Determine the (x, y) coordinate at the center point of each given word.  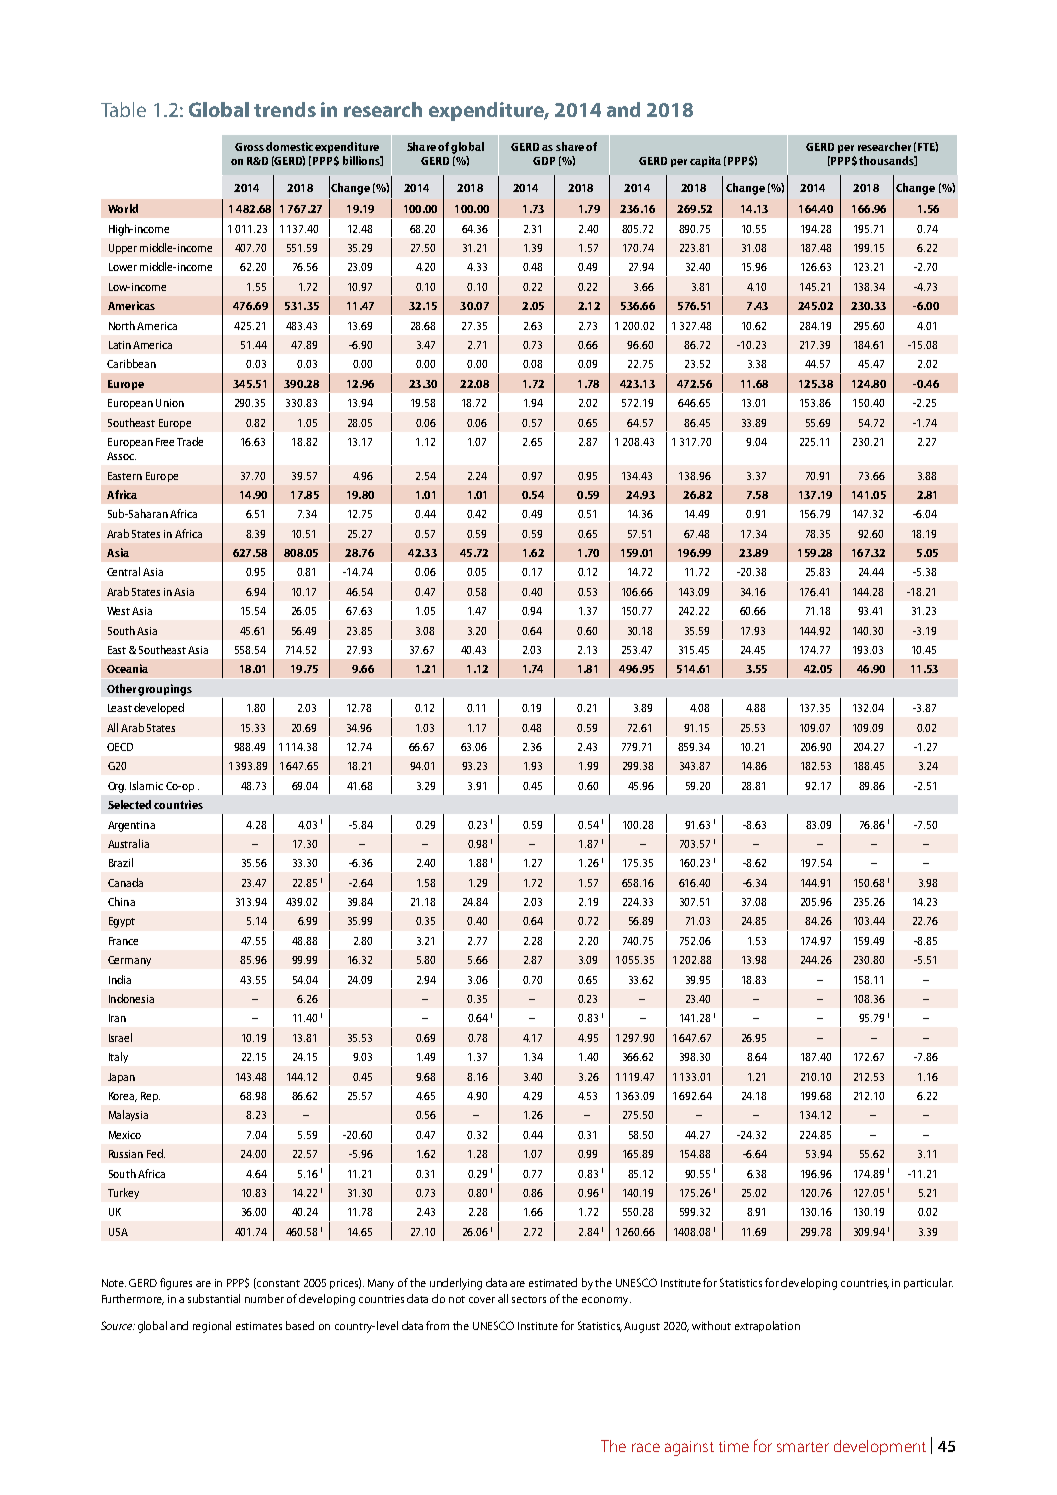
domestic (289, 146)
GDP (544, 161)
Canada (125, 882)
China (121, 901)
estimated (553, 1282)
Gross (249, 147)
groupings (165, 690)
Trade (190, 441)
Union (170, 403)
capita (705, 161)
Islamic (146, 785)
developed (159, 708)
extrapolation (767, 1326)
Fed (156, 1153)
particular (928, 1283)
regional (212, 1327)
